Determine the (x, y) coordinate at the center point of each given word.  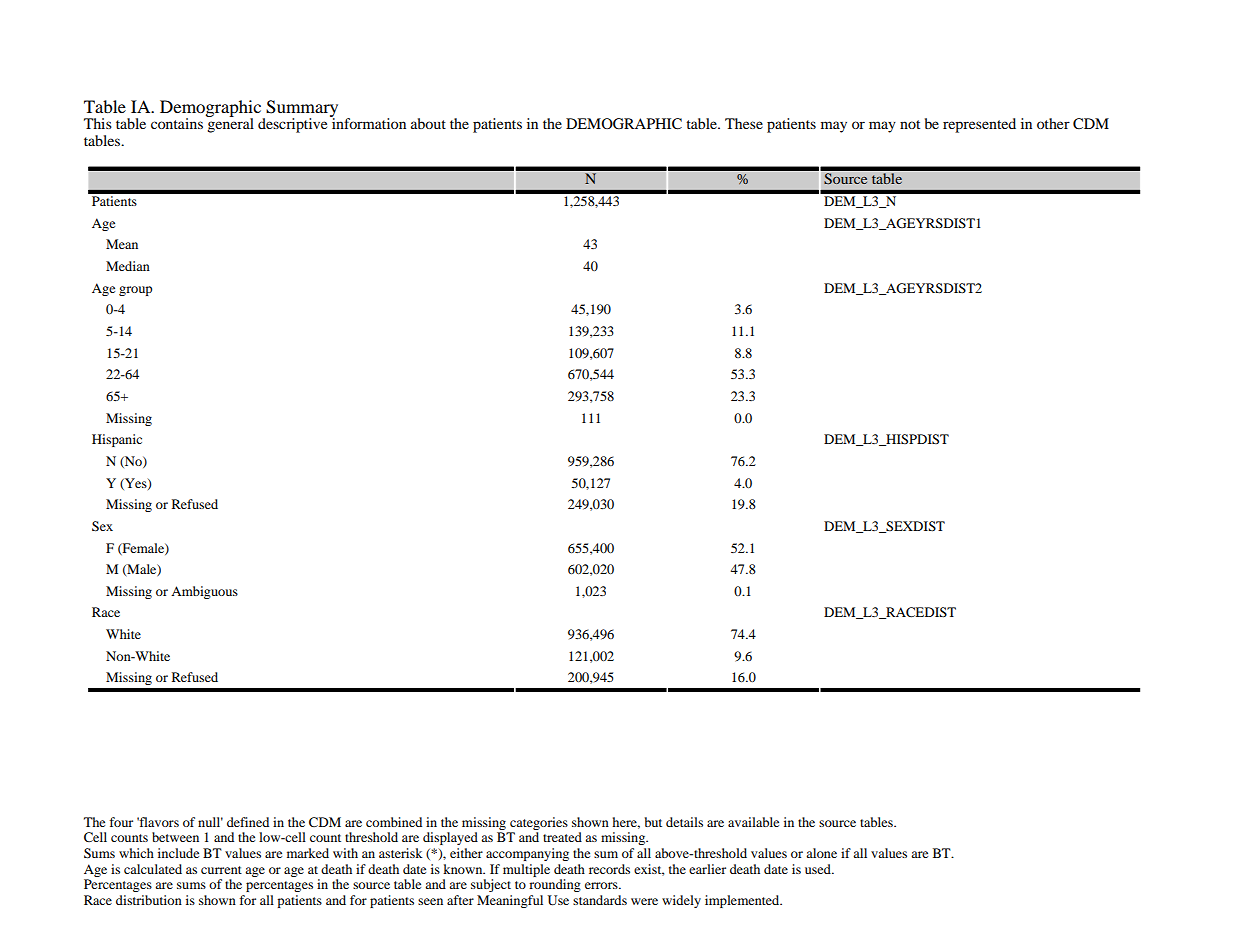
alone (821, 853)
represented (979, 125)
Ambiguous (204, 592)
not (910, 124)
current (221, 870)
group (135, 291)
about (428, 123)
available (753, 822)
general (230, 124)
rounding (555, 885)
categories (539, 823)
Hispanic (117, 440)
